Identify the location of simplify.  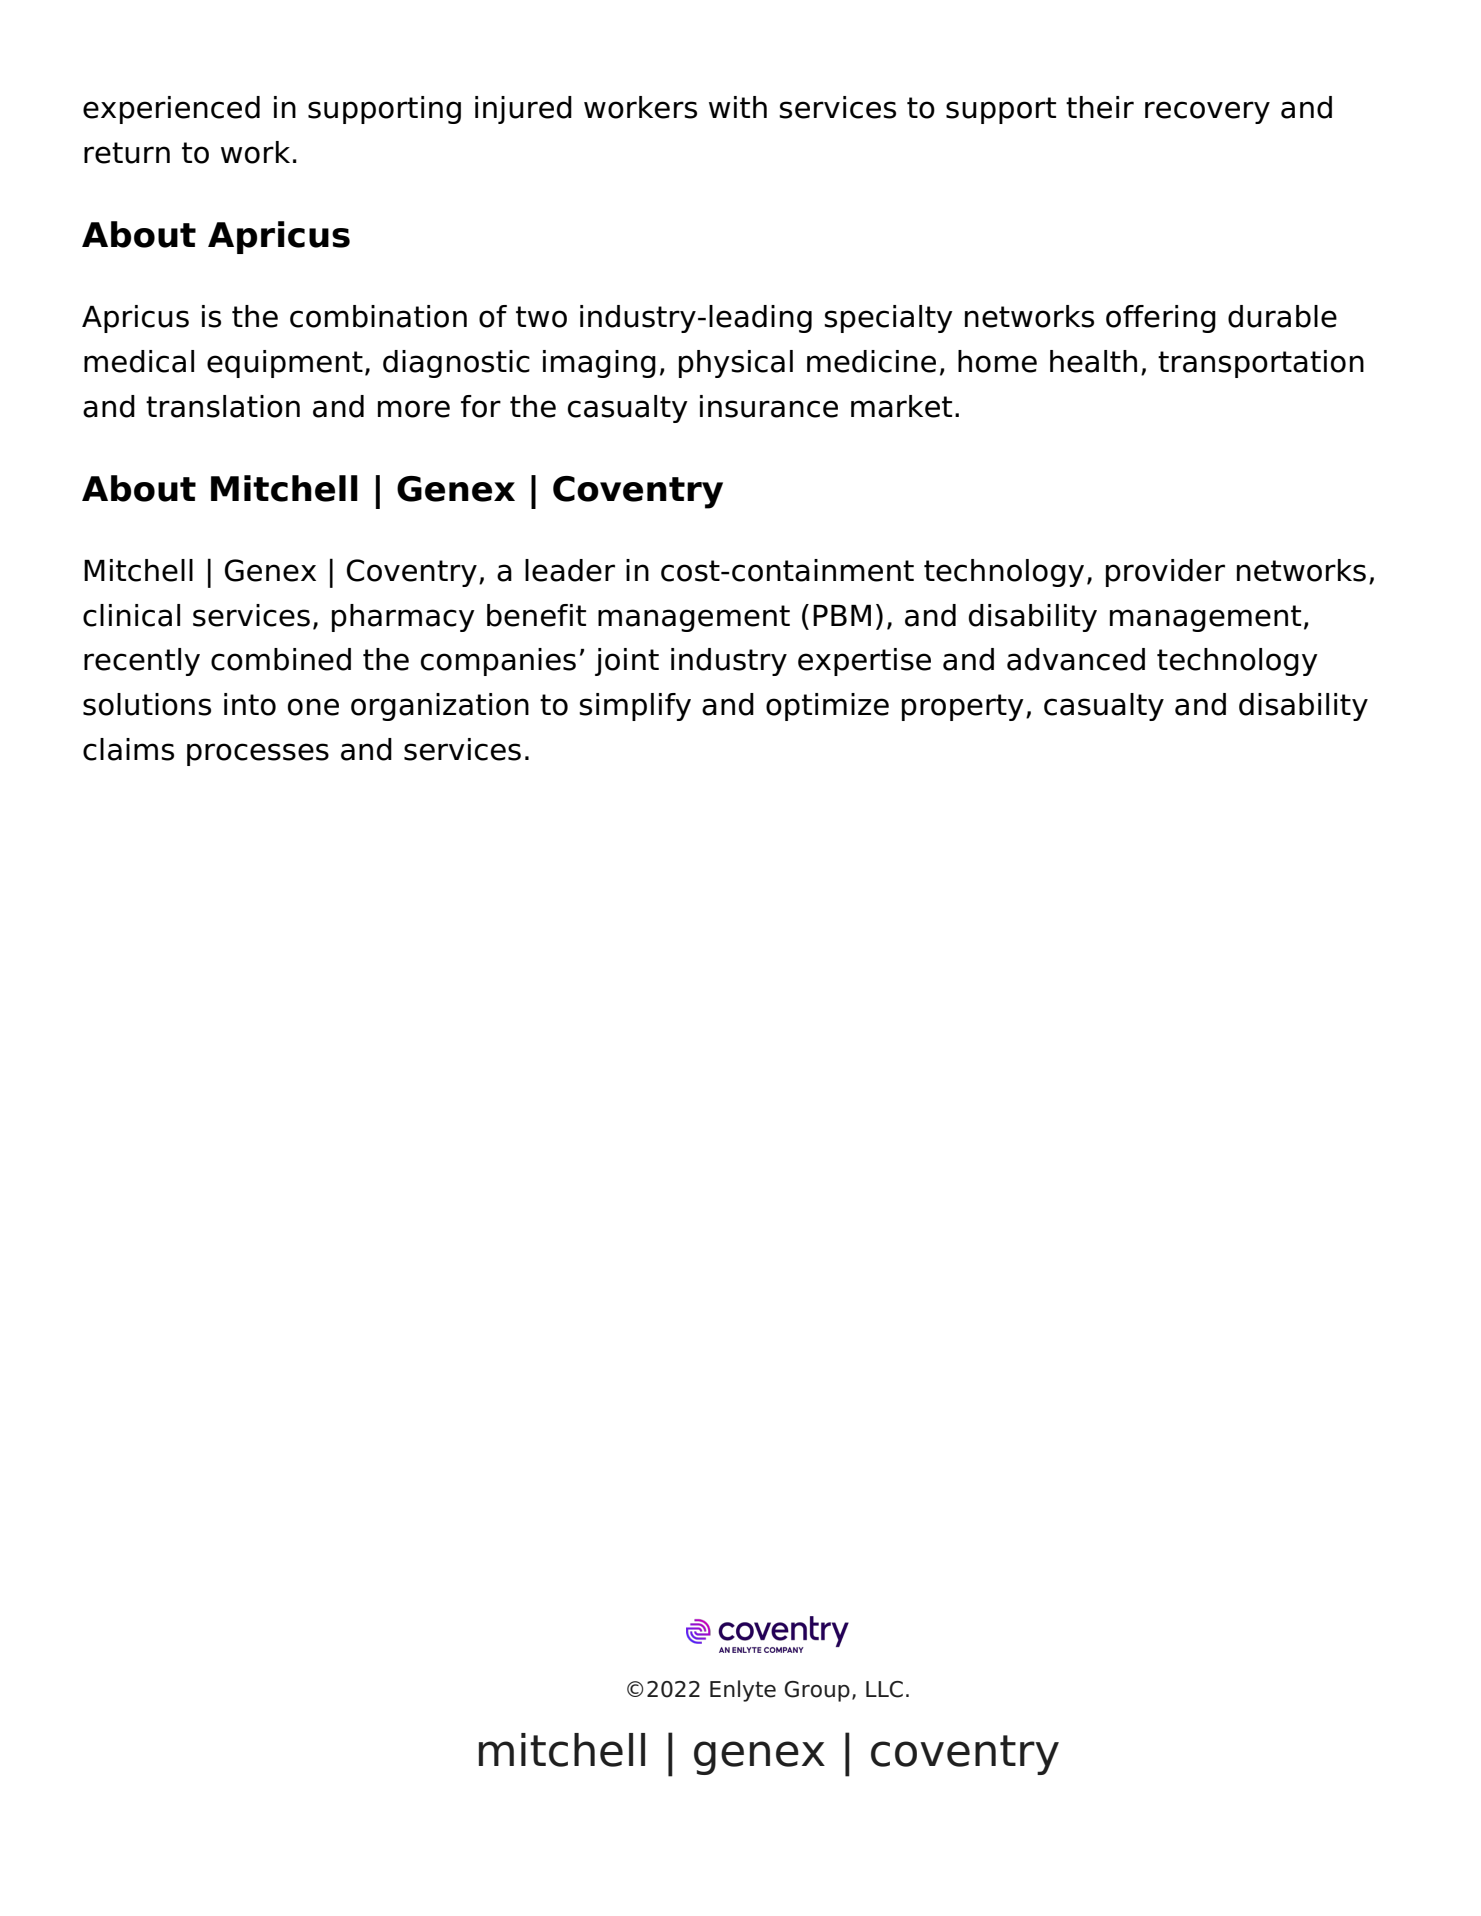
(635, 707).
